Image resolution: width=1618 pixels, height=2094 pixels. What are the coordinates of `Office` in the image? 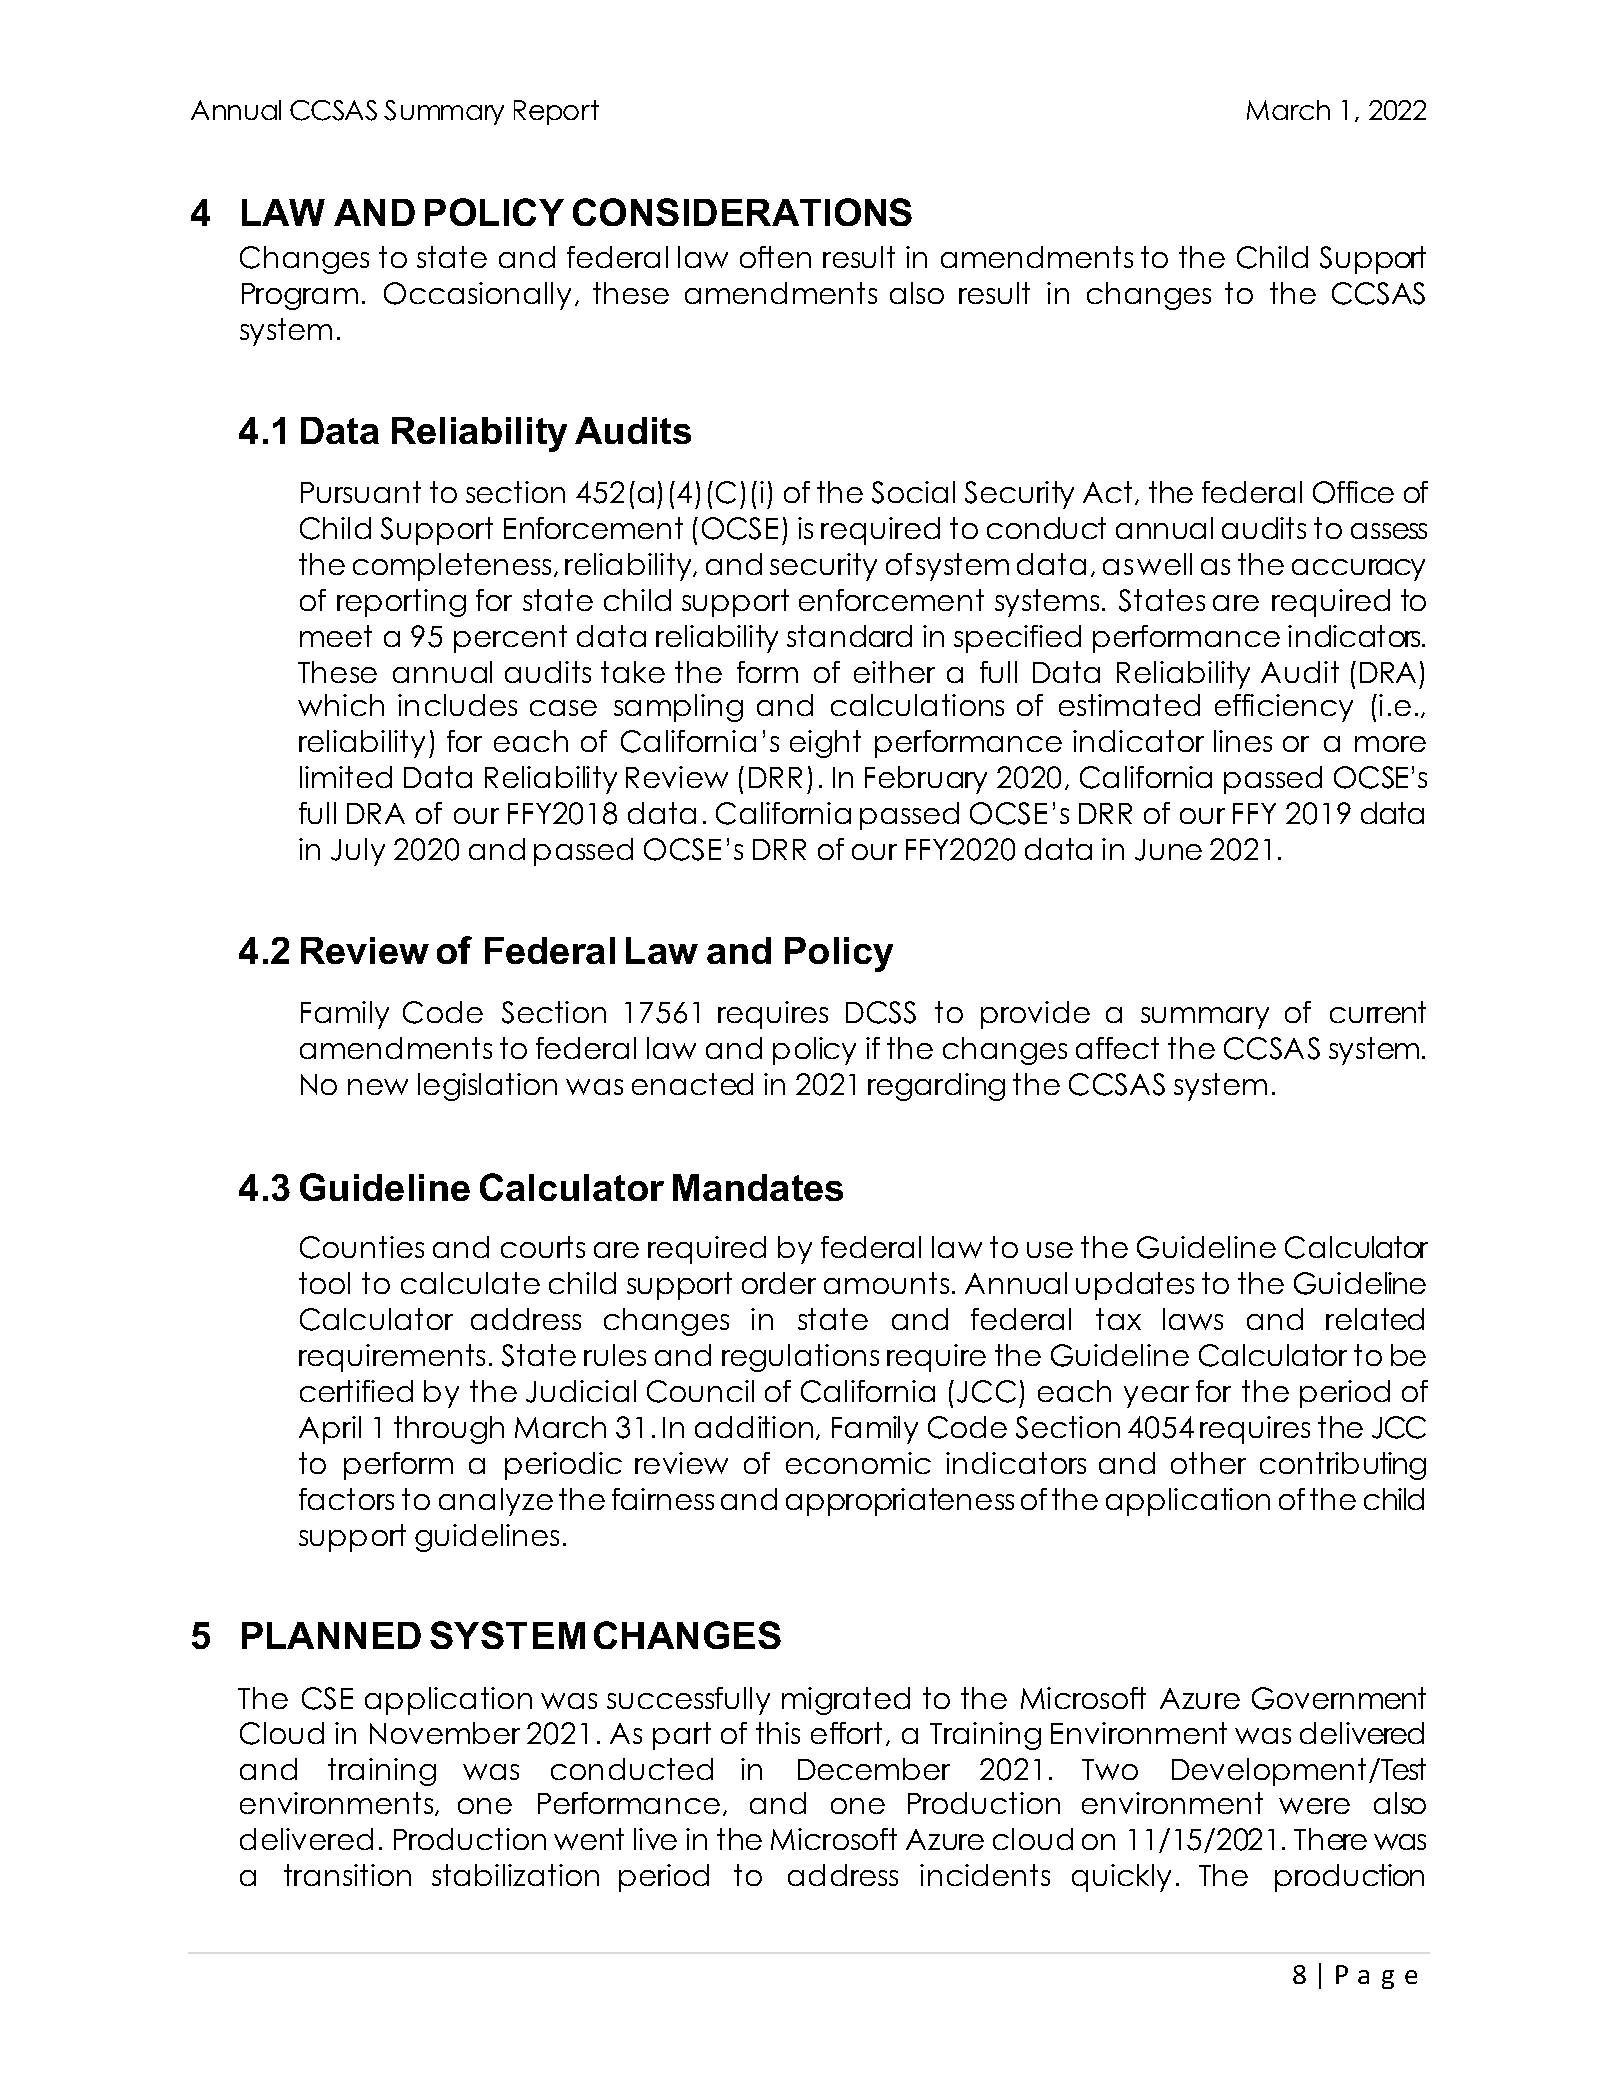 It's located at (1353, 492).
